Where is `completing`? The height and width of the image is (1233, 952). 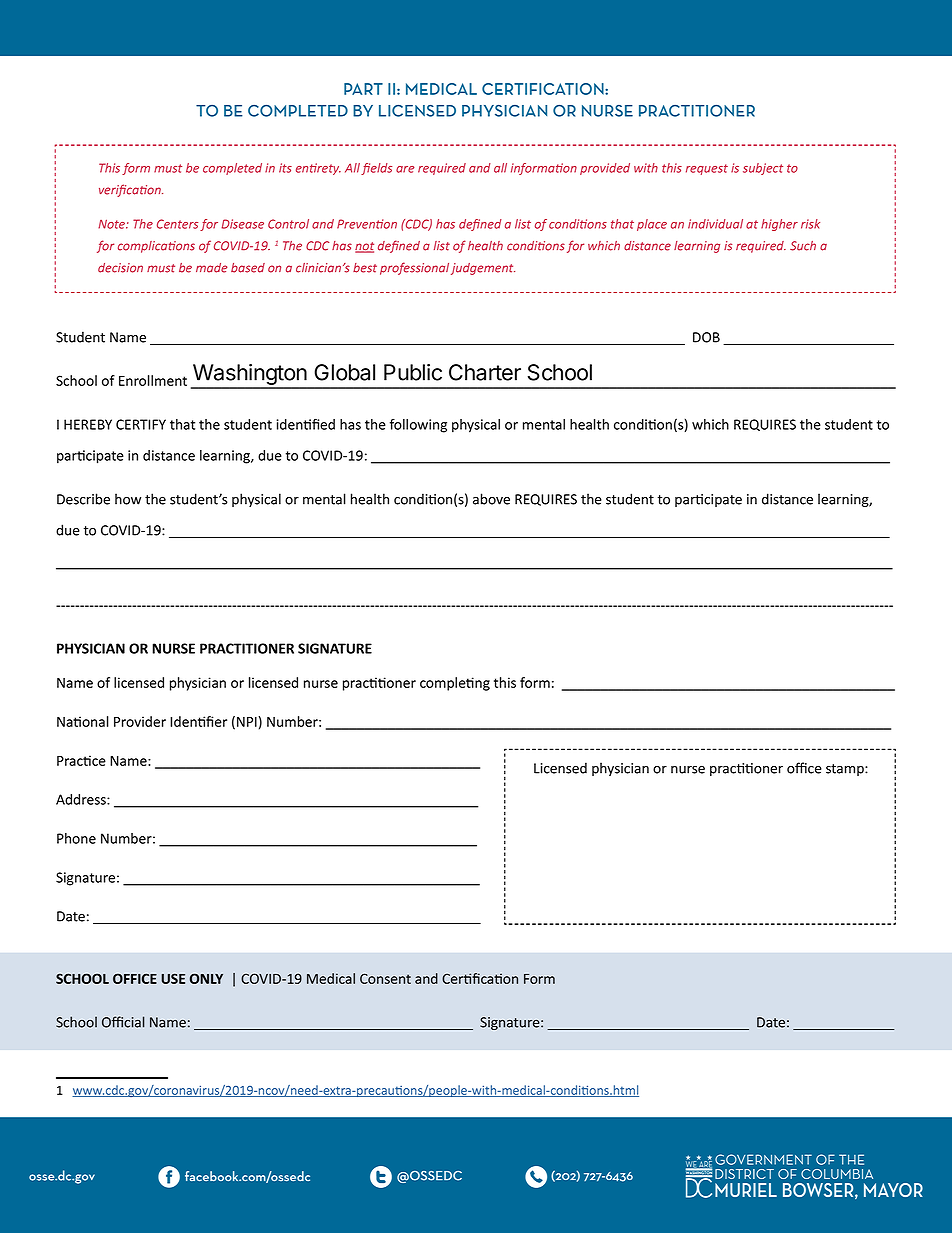
completing is located at coordinates (455, 684).
